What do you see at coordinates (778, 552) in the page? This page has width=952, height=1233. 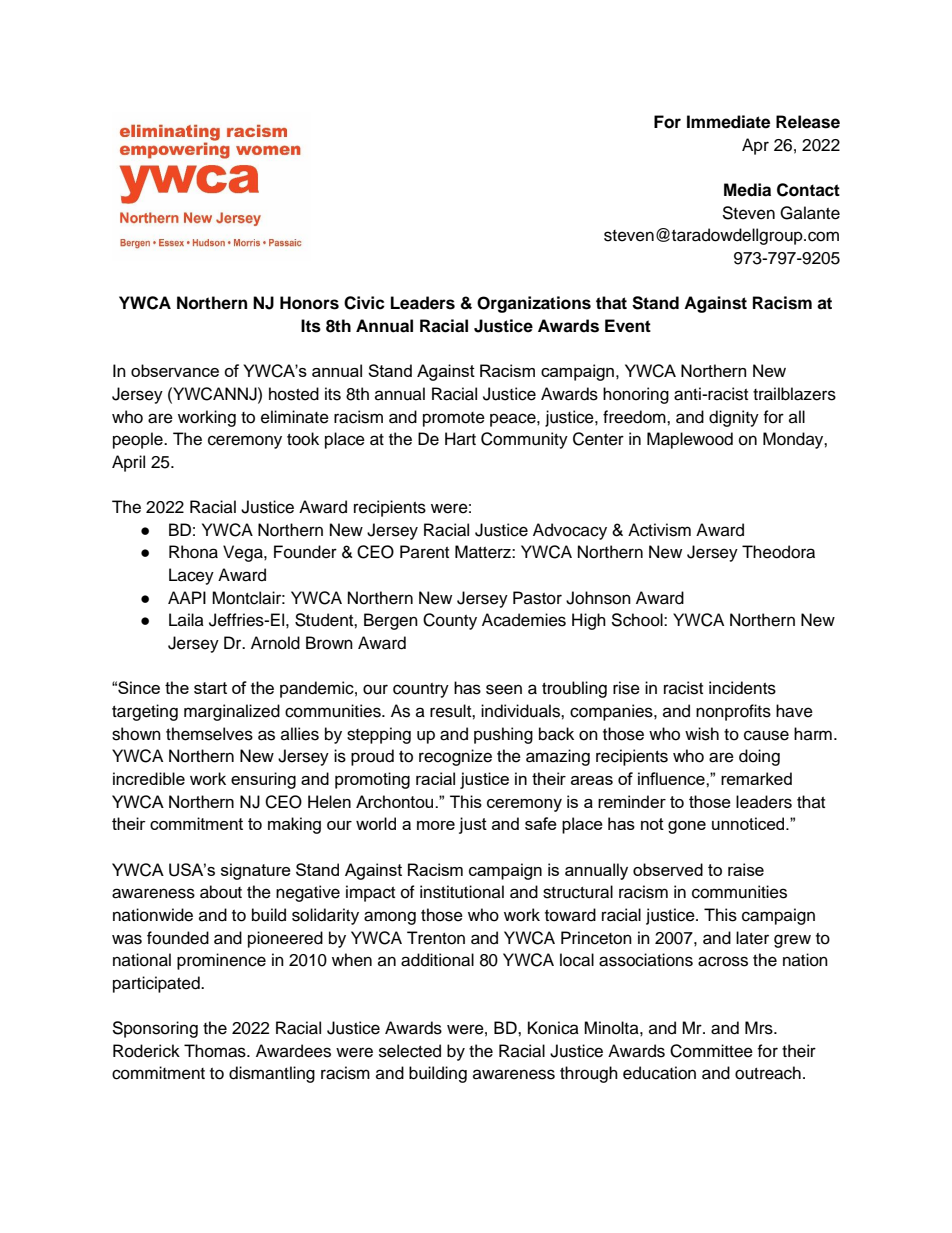 I see `Theodora` at bounding box center [778, 552].
